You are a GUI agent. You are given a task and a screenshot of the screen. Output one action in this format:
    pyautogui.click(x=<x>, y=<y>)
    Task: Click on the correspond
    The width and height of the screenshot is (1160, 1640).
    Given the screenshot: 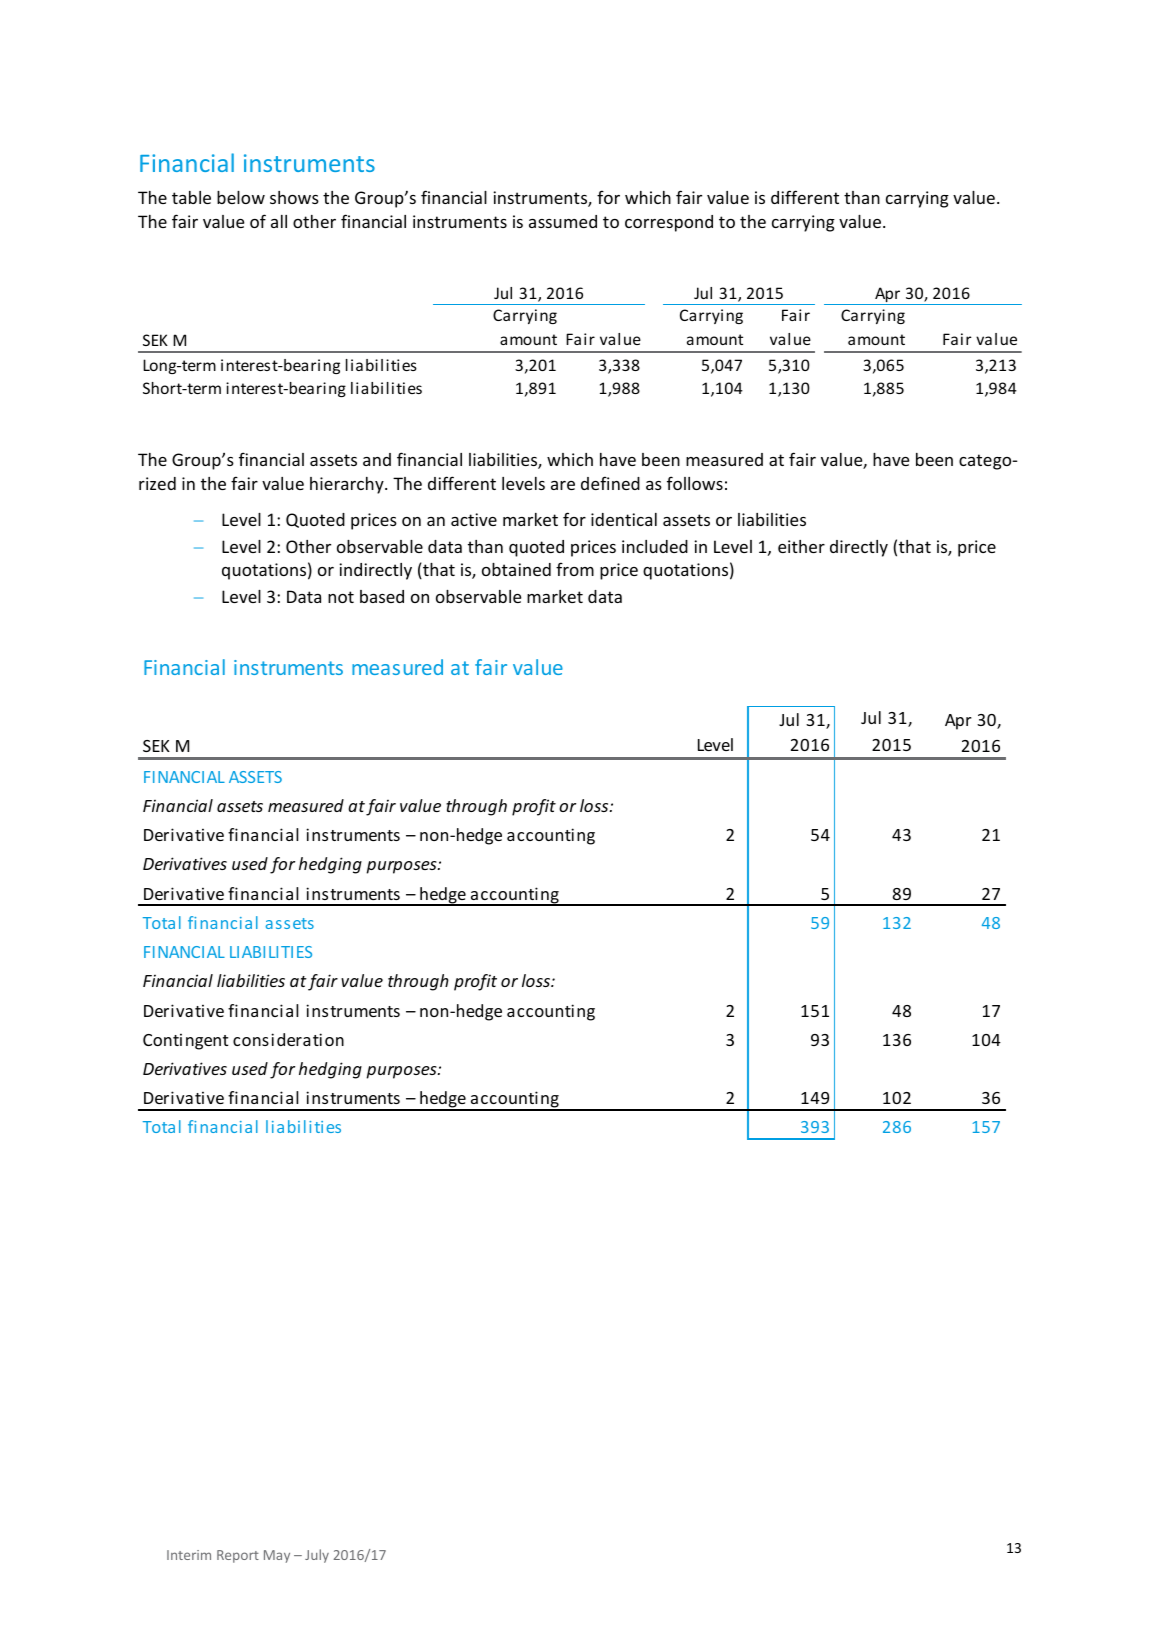 What is the action you would take?
    pyautogui.click(x=669, y=223)
